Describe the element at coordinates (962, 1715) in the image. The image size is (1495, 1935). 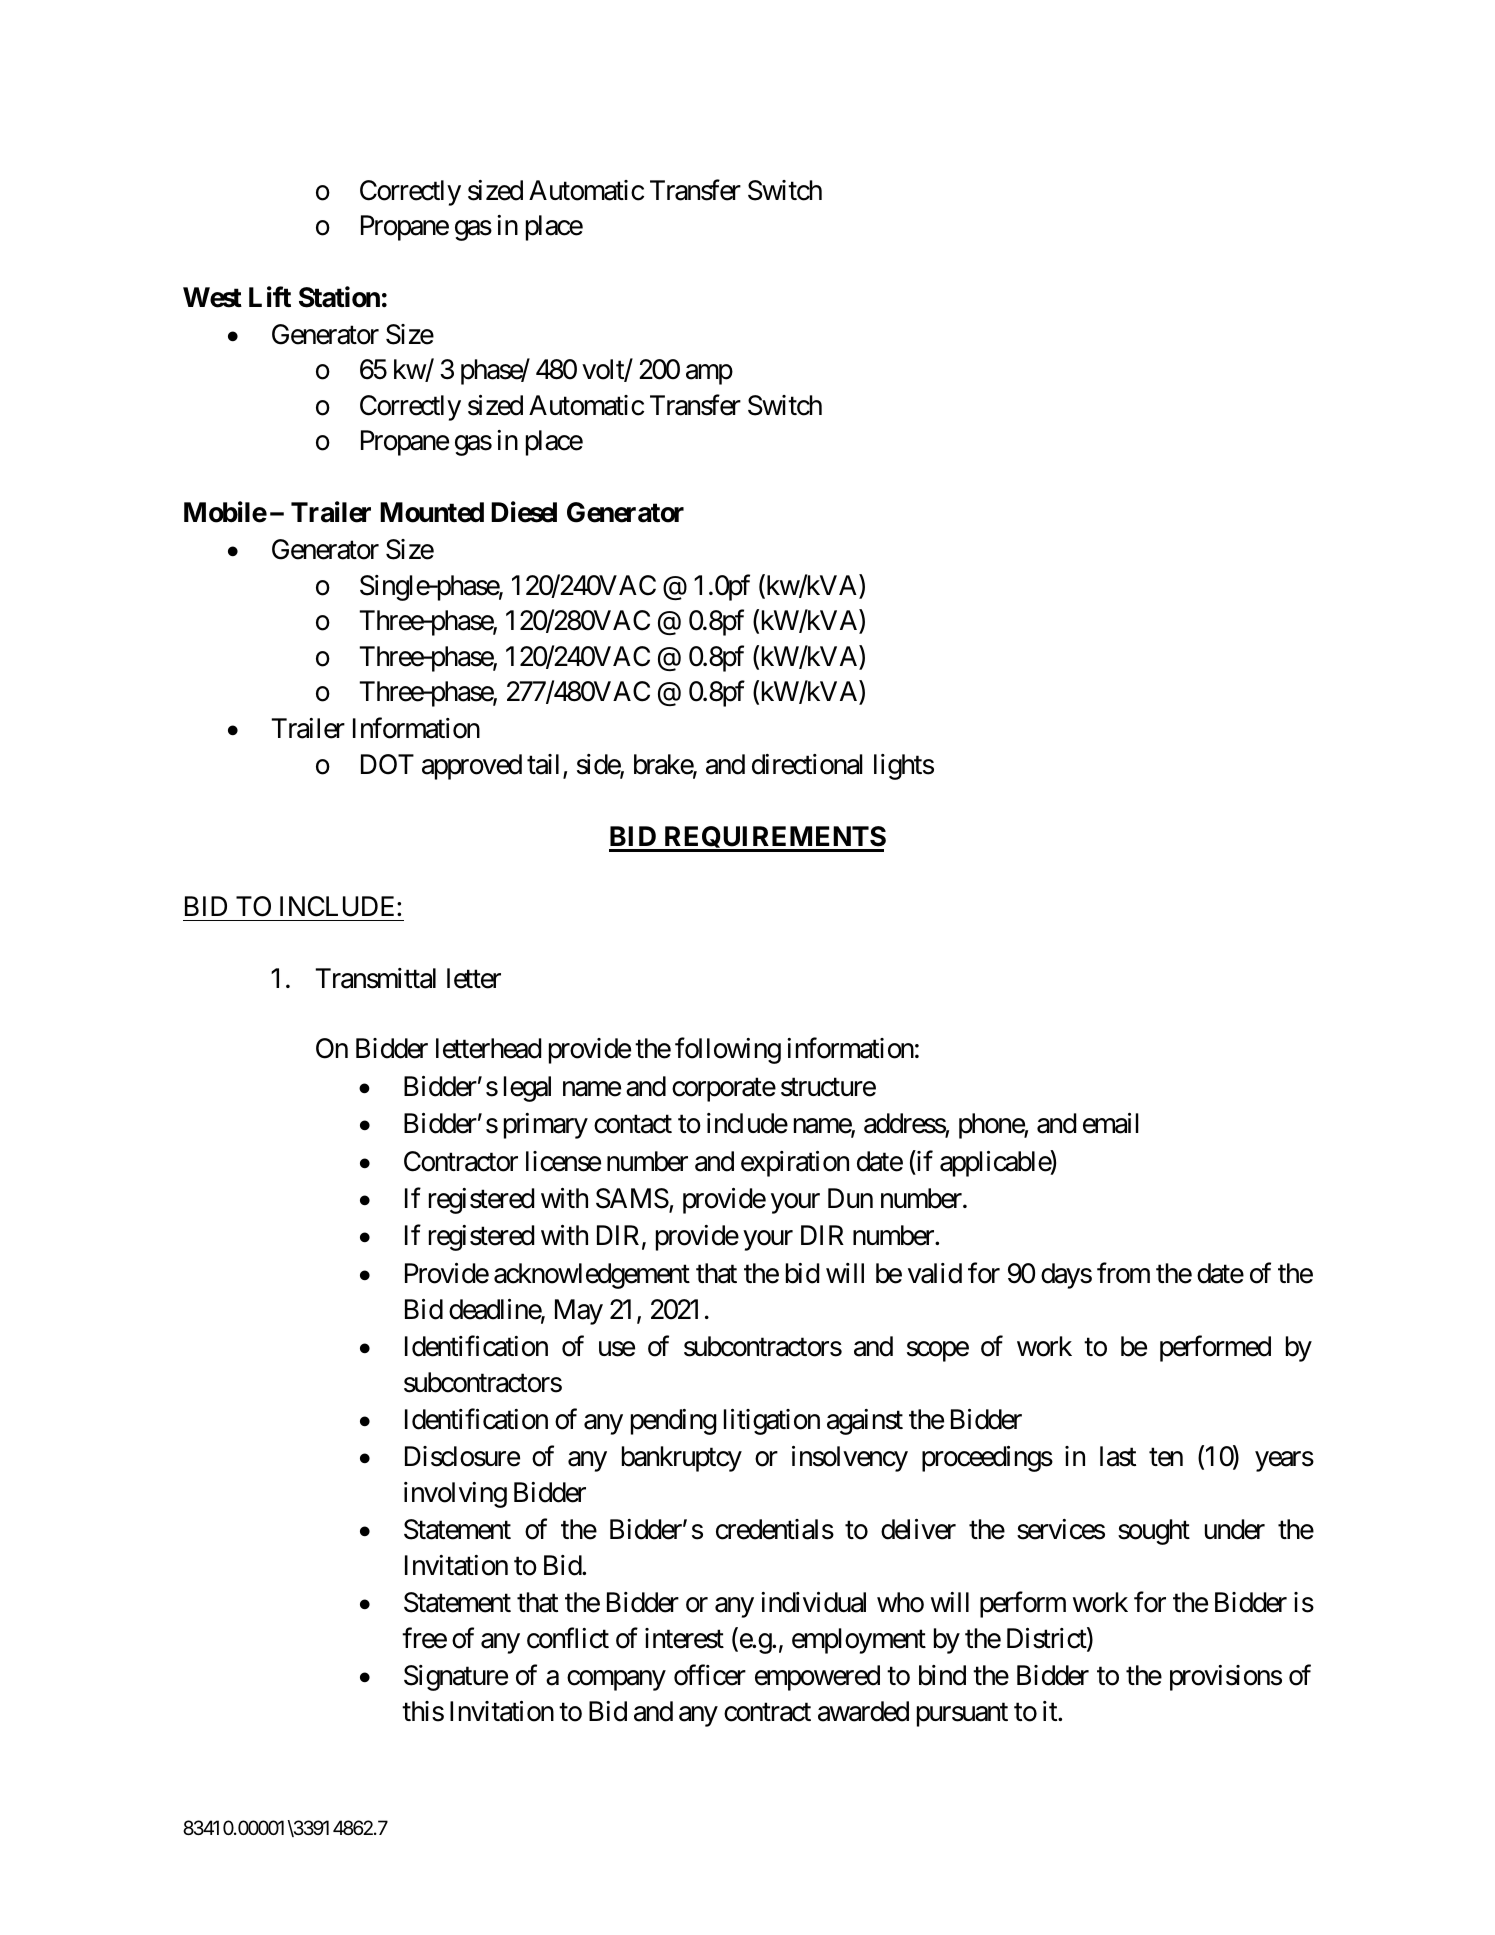
I see `pursuant` at that location.
